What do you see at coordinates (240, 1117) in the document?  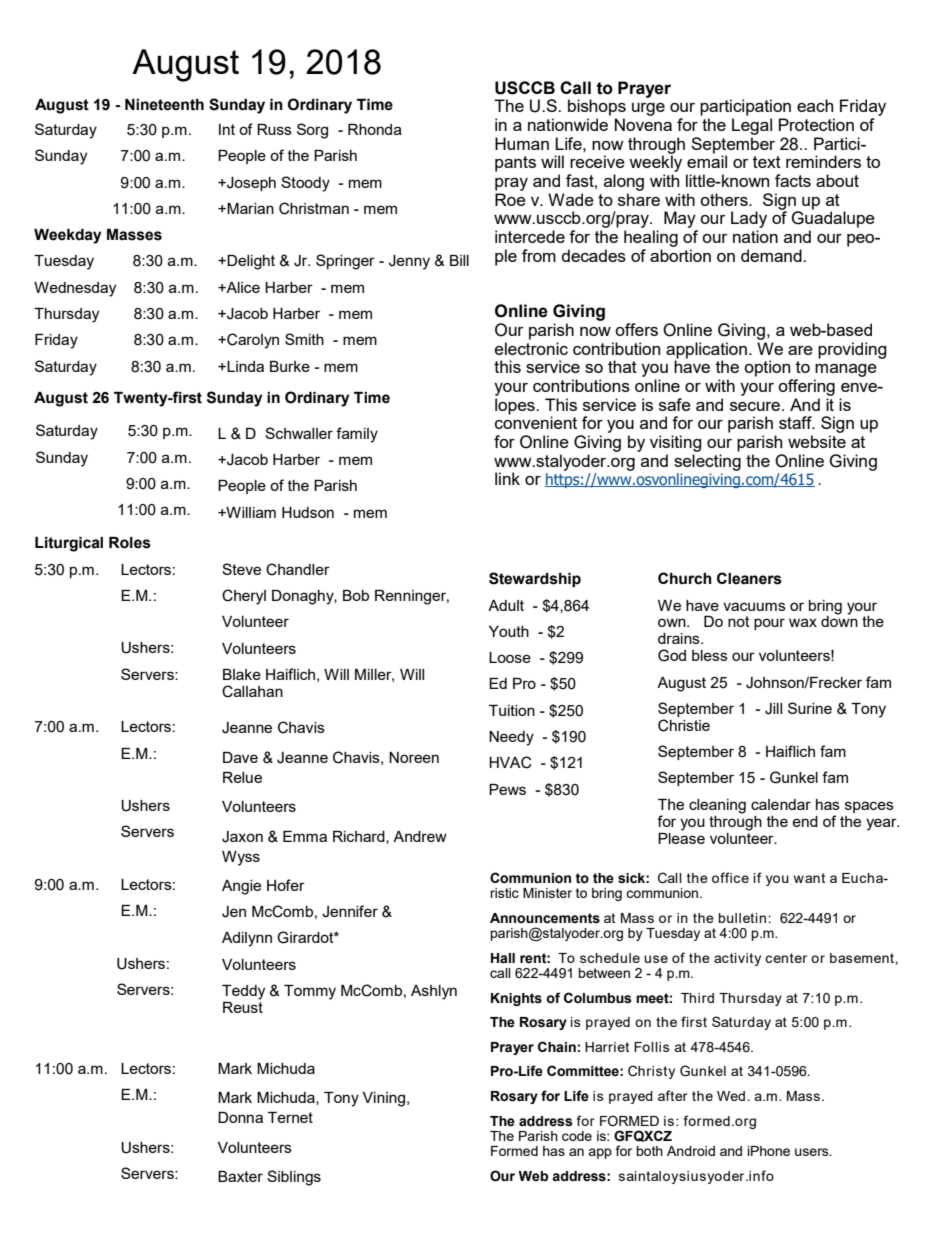 I see `Donna` at bounding box center [240, 1117].
